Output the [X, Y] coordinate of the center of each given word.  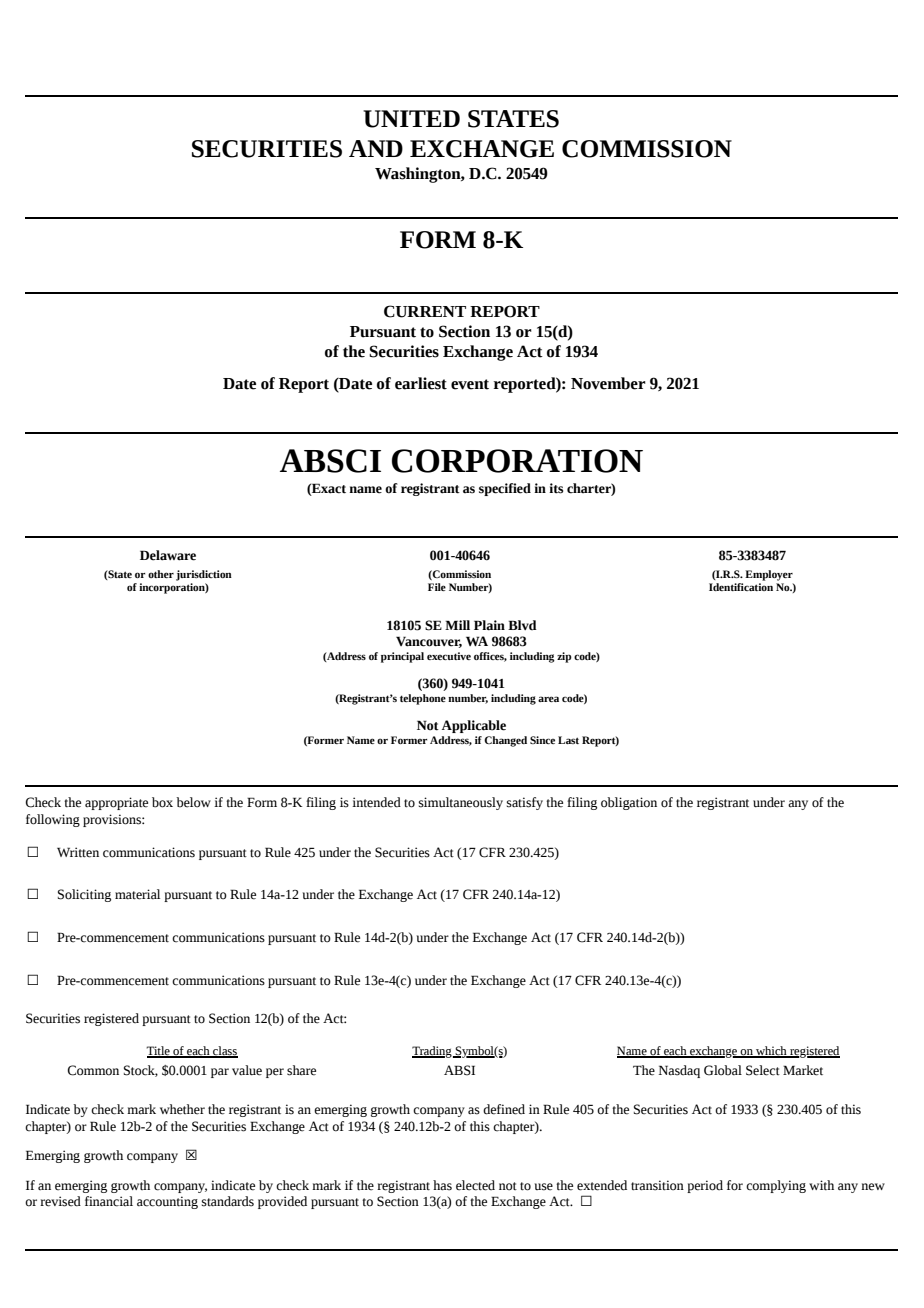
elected [475, 1185]
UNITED [411, 119]
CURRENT [425, 311]
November [608, 383]
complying [776, 1186]
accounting [167, 1202]
